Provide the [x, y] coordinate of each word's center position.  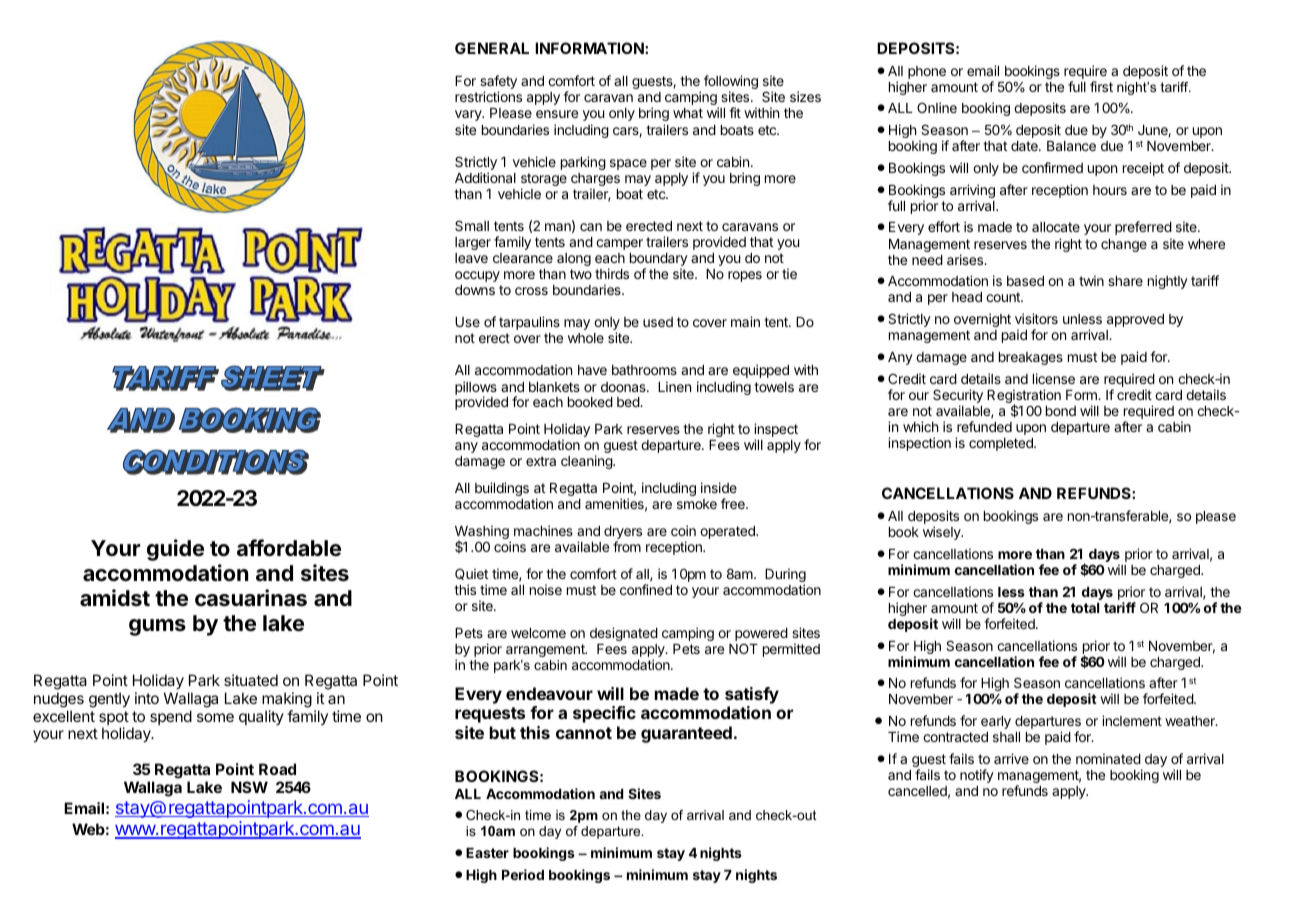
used [658, 322]
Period [523, 874]
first [1101, 86]
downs [475, 290]
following [731, 83]
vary [469, 115]
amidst [115, 598]
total [1085, 608]
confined [646, 589]
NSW [249, 787]
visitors [1036, 318]
